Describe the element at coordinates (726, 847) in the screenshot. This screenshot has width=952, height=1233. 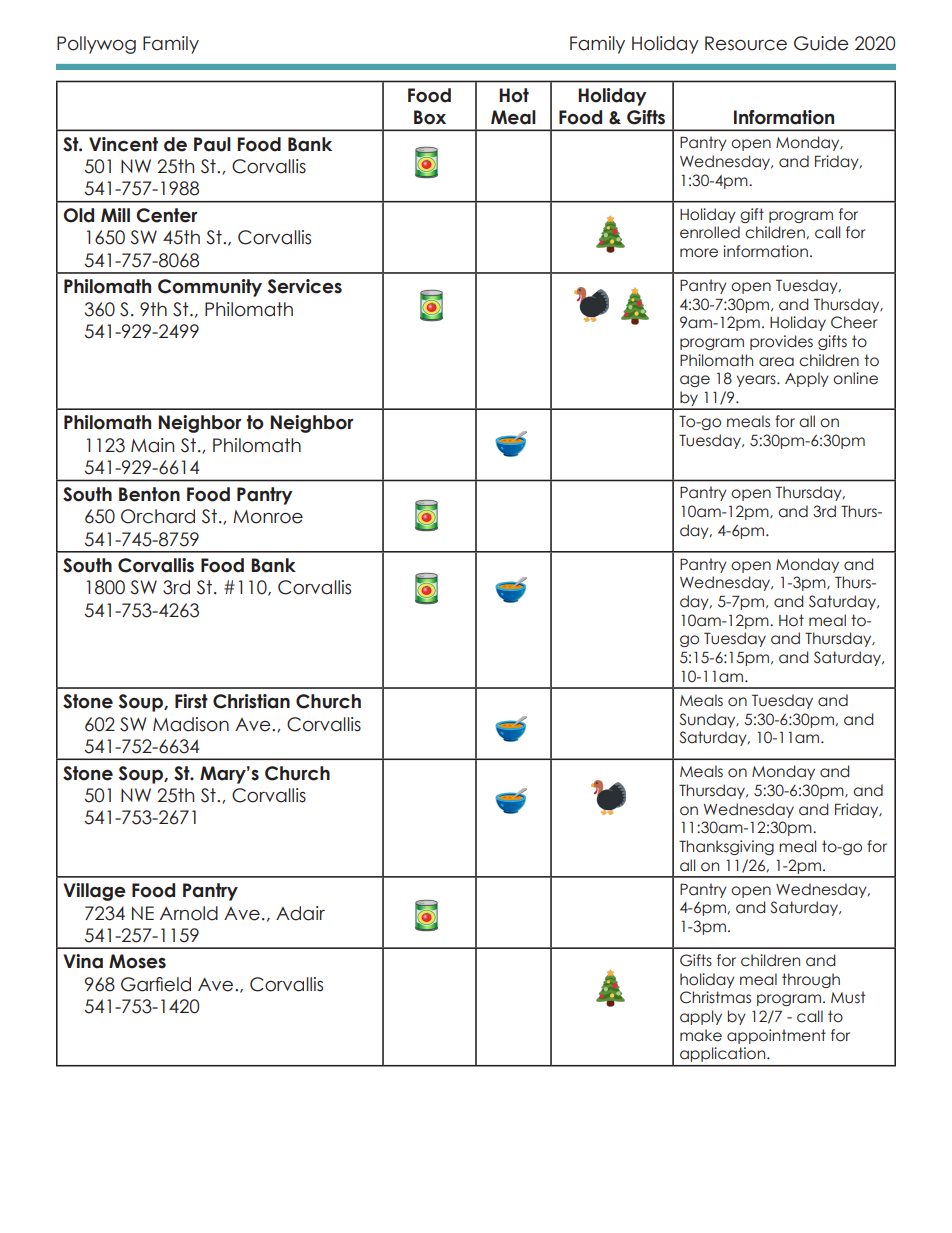
I see `Thanksgiving` at that location.
